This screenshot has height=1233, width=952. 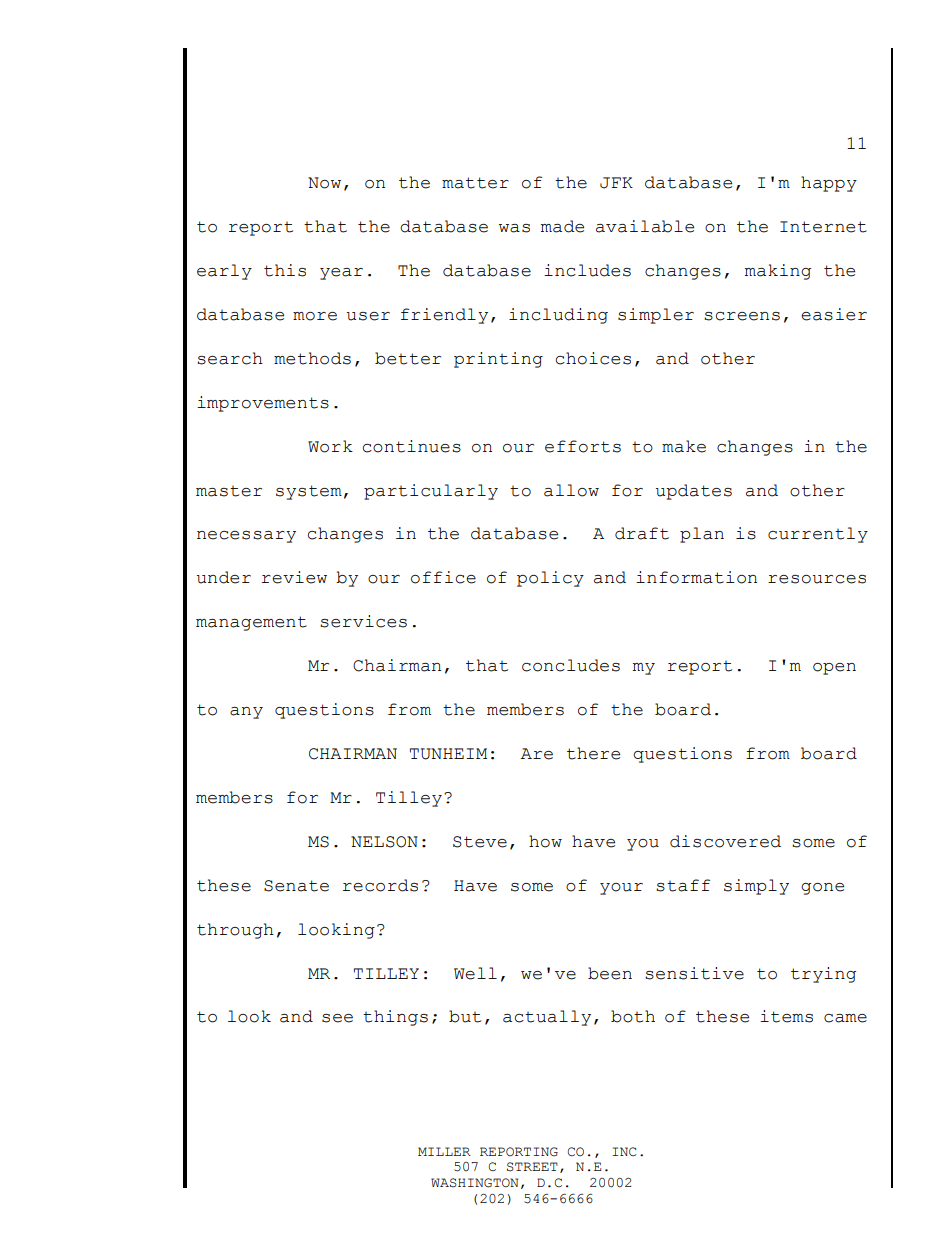 What do you see at coordinates (324, 183) in the screenshot?
I see `Now` at bounding box center [324, 183].
